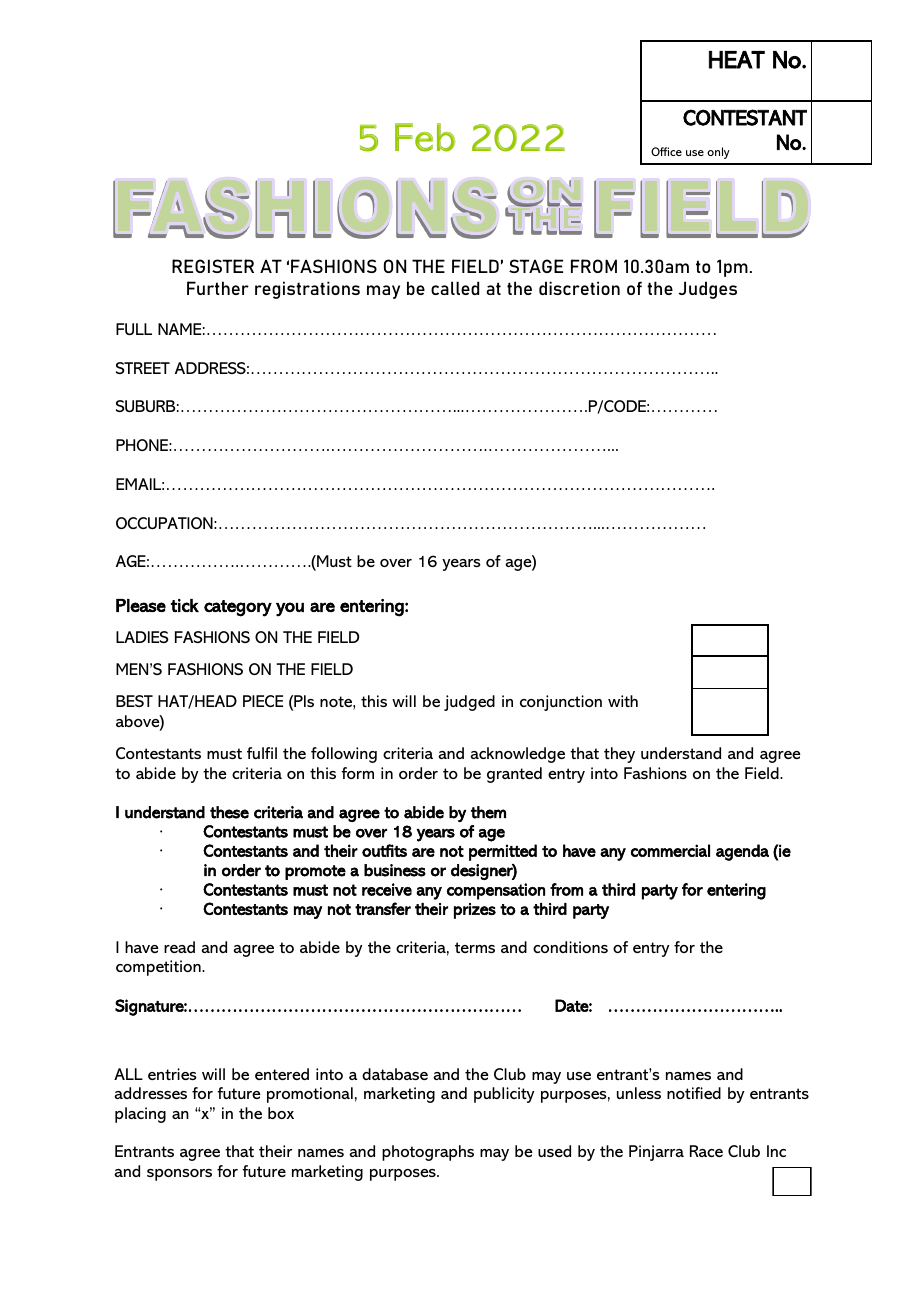 The height and width of the page is (1308, 924). I want to click on REGISTER, so click(213, 266).
